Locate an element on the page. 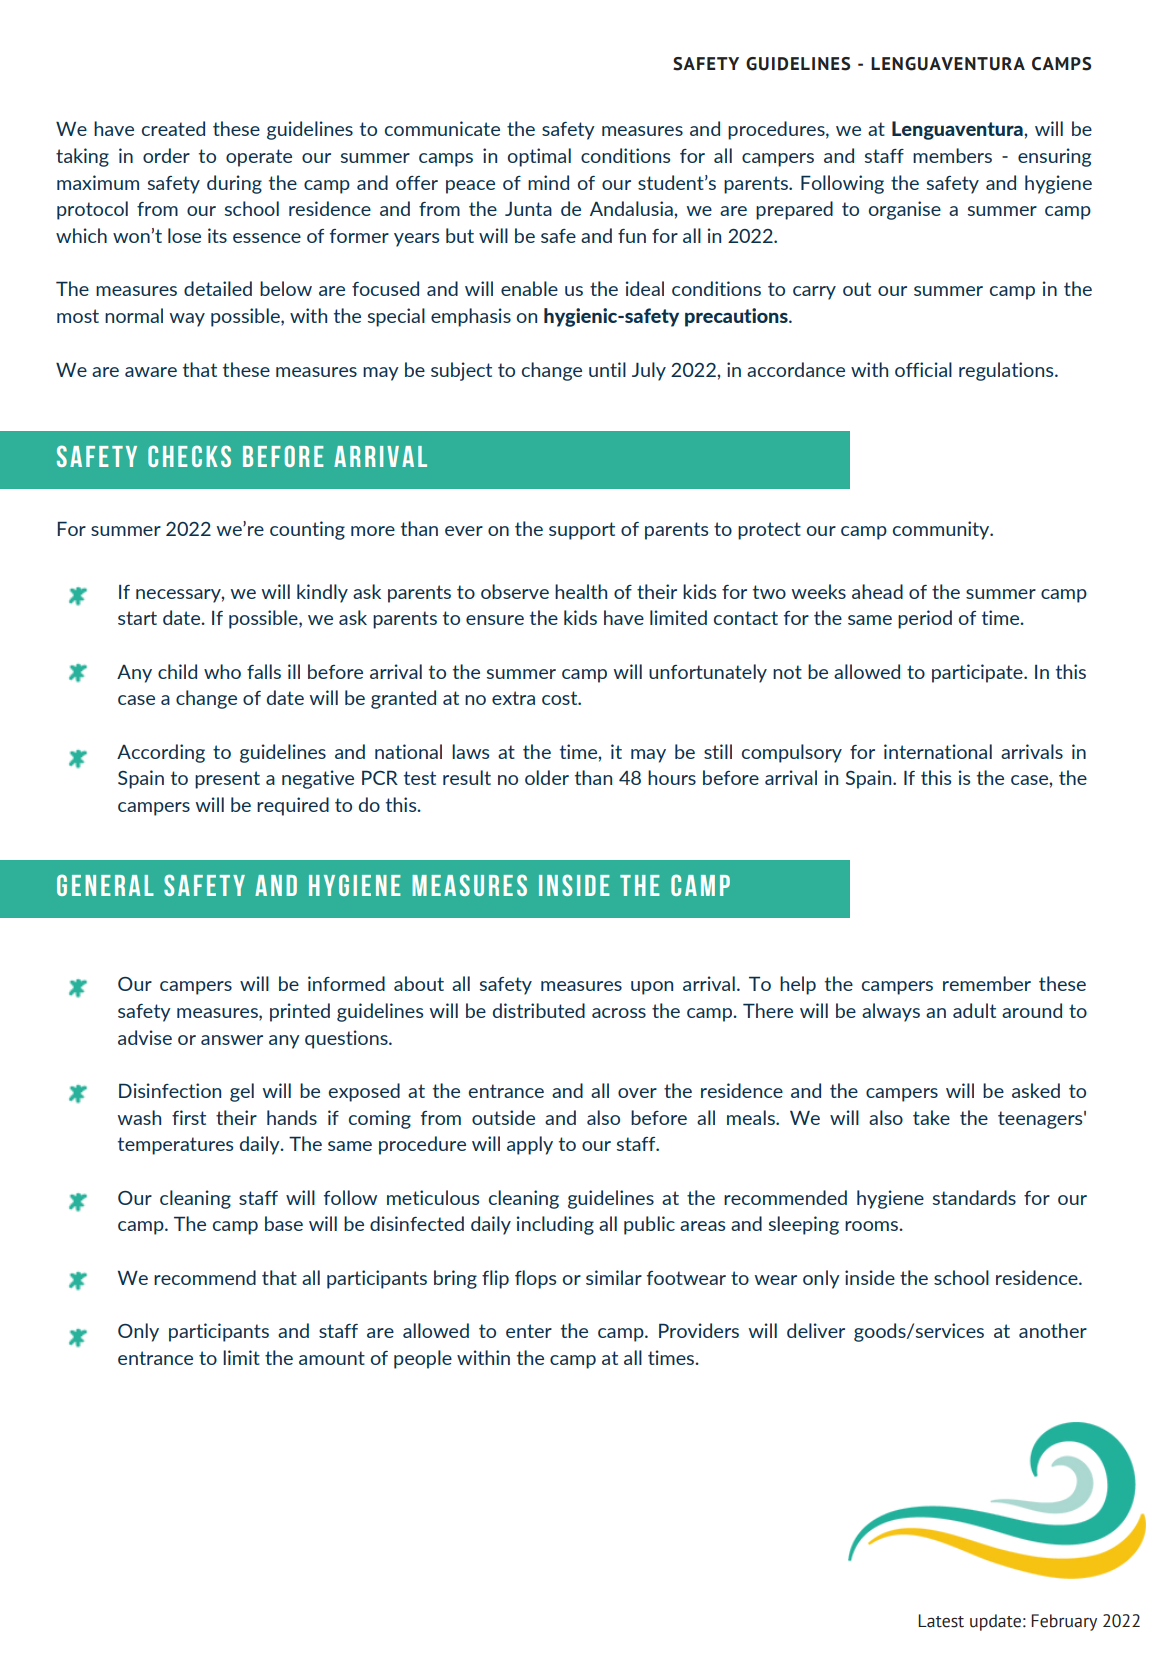 This image has height=1663, width=1176. mind is located at coordinates (548, 182).
